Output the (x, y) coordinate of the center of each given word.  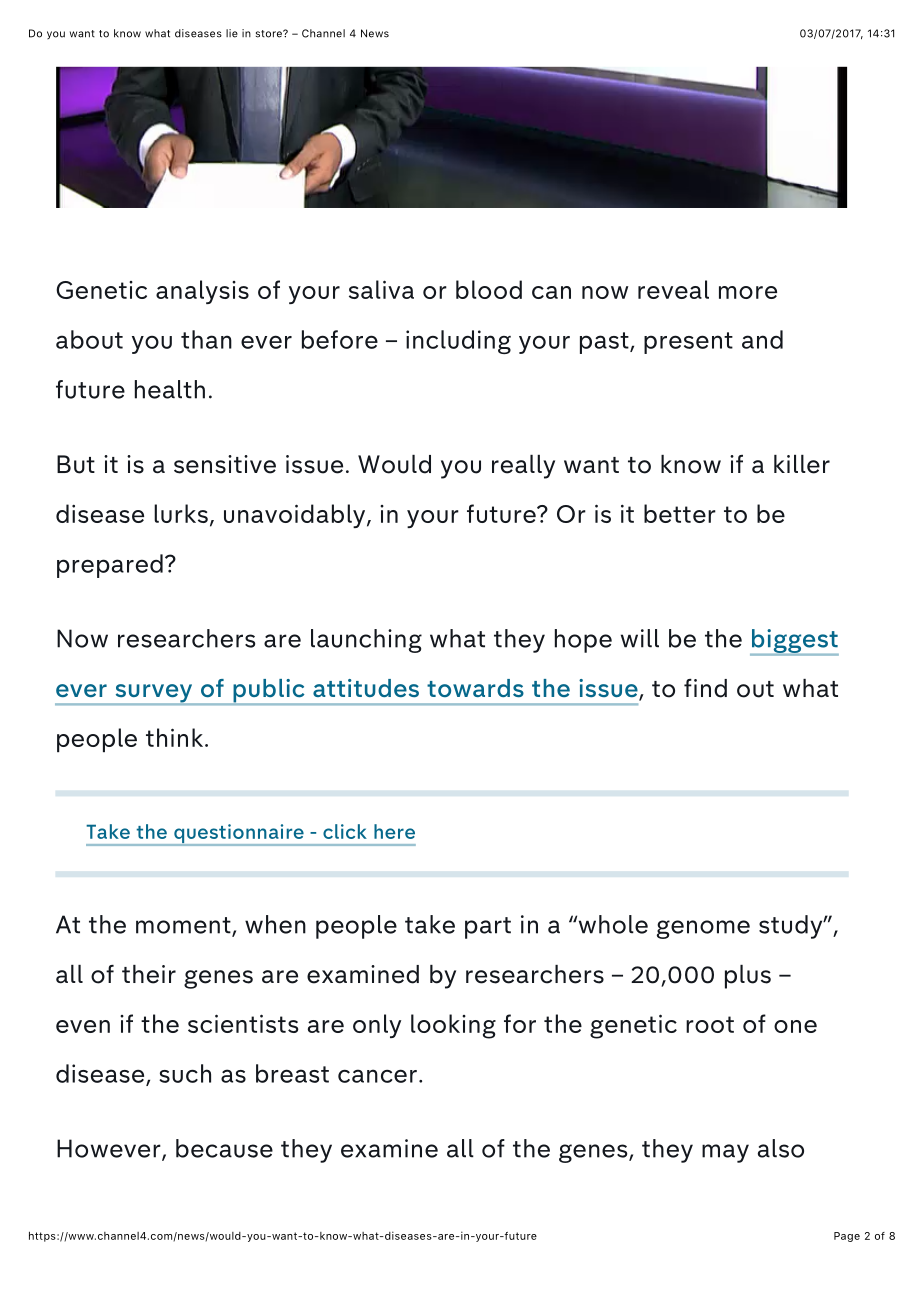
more (748, 292)
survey (154, 694)
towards (475, 688)
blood (489, 289)
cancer (377, 1076)
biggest (794, 642)
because (224, 1148)
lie (232, 33)
